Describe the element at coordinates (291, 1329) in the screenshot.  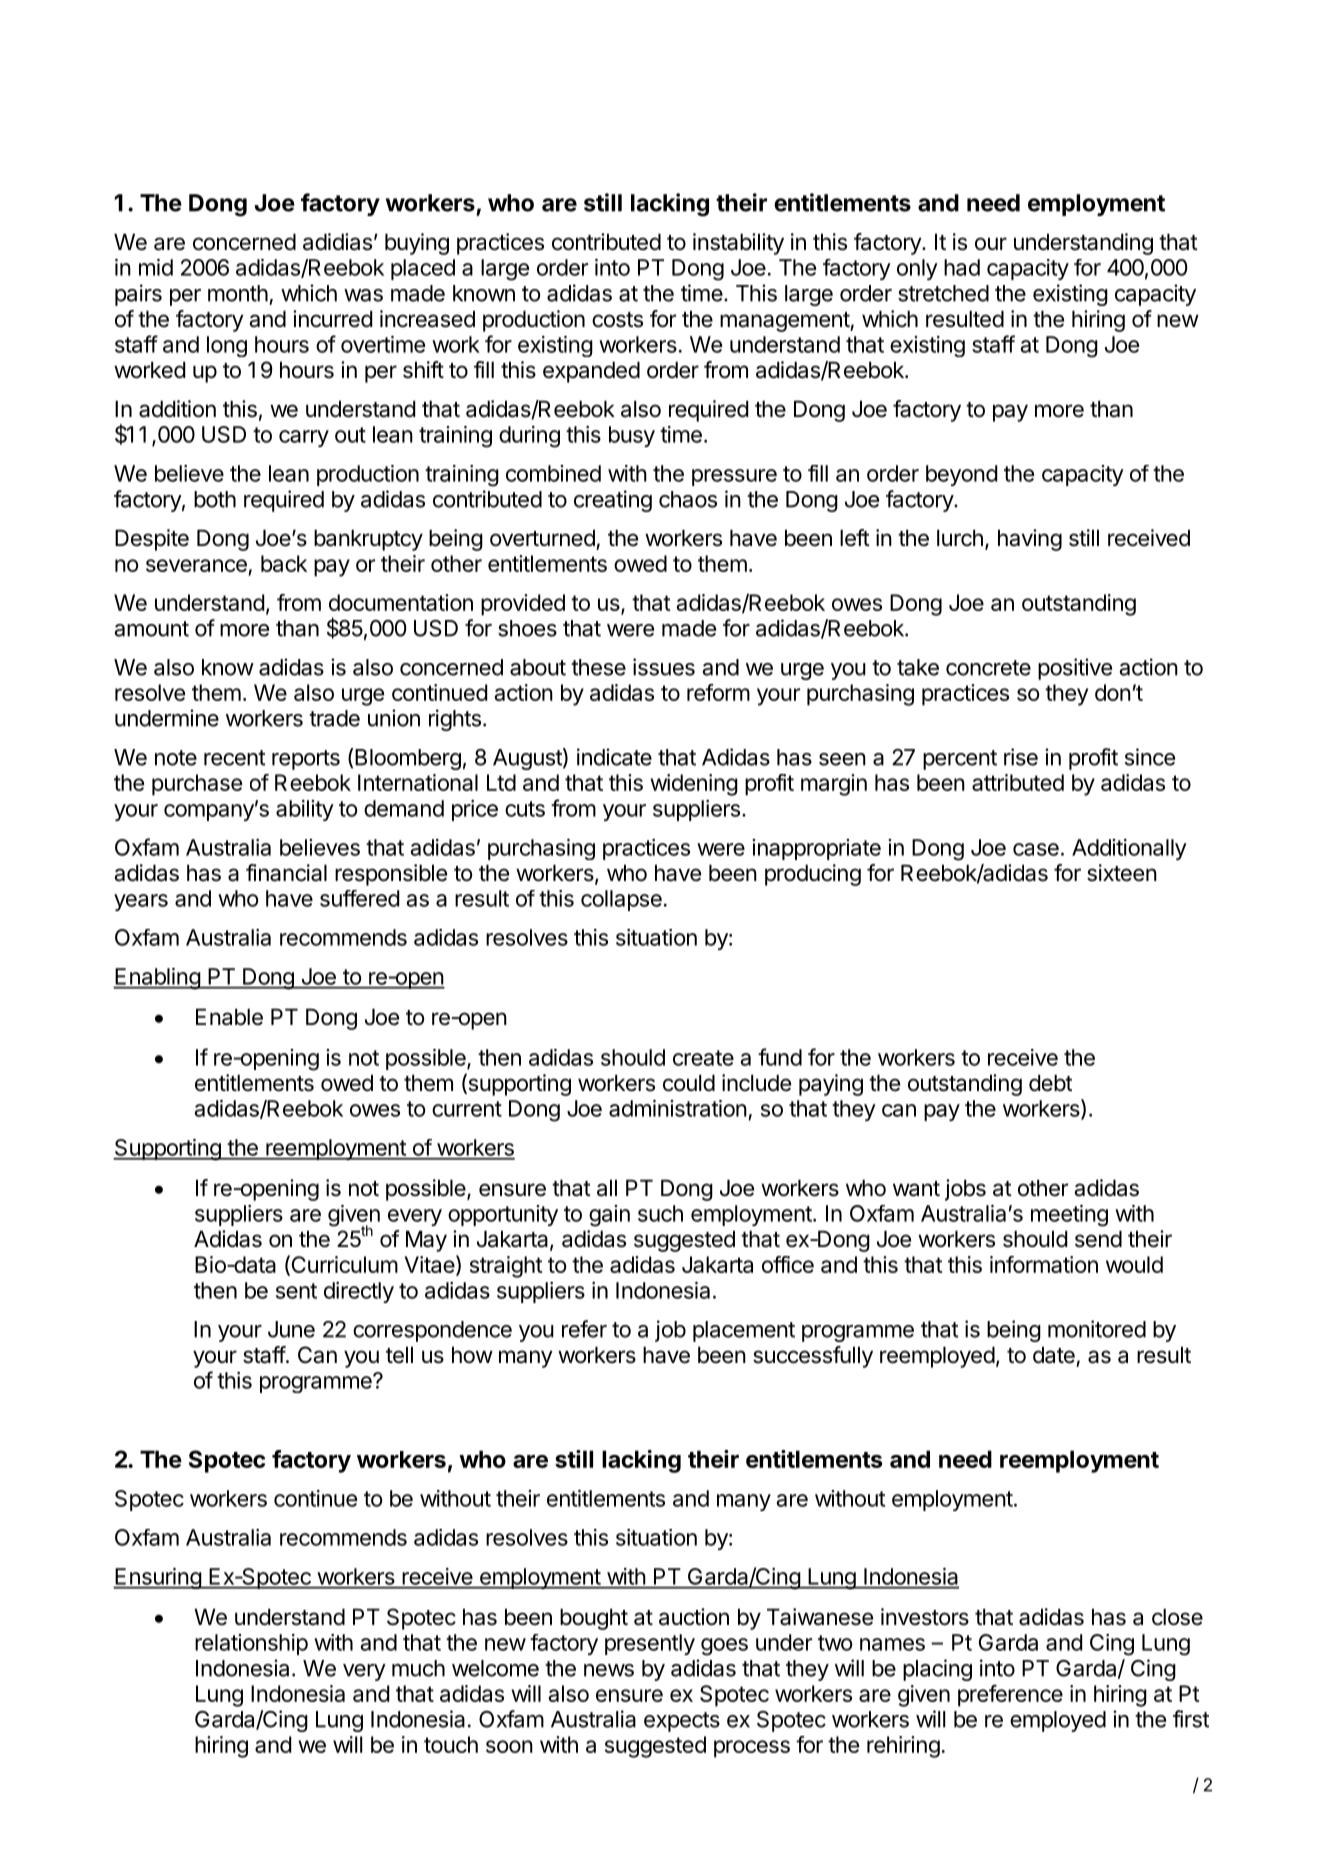
I see `June` at that location.
